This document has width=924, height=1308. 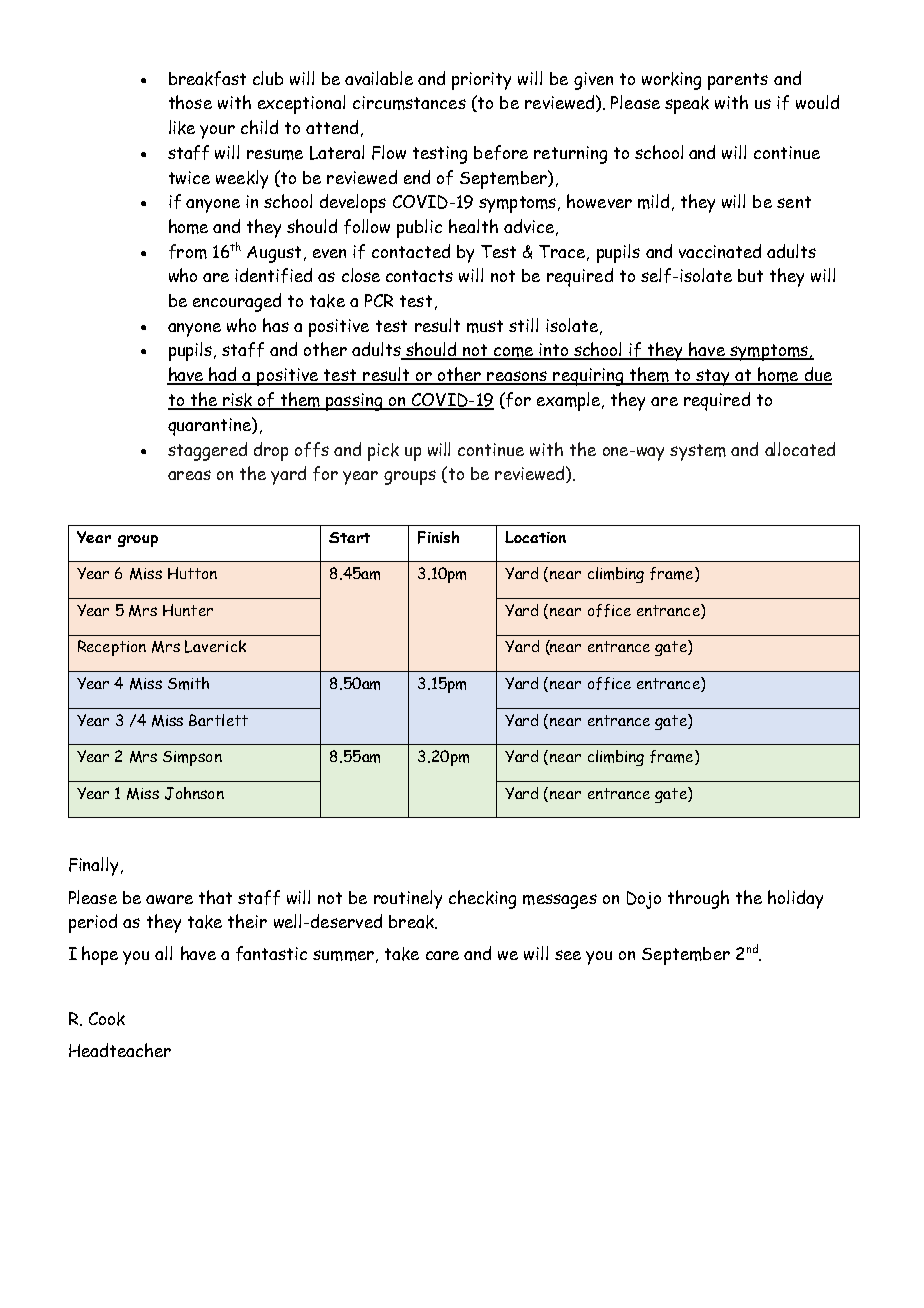 What do you see at coordinates (107, 1019) in the document?
I see `Cook` at bounding box center [107, 1019].
